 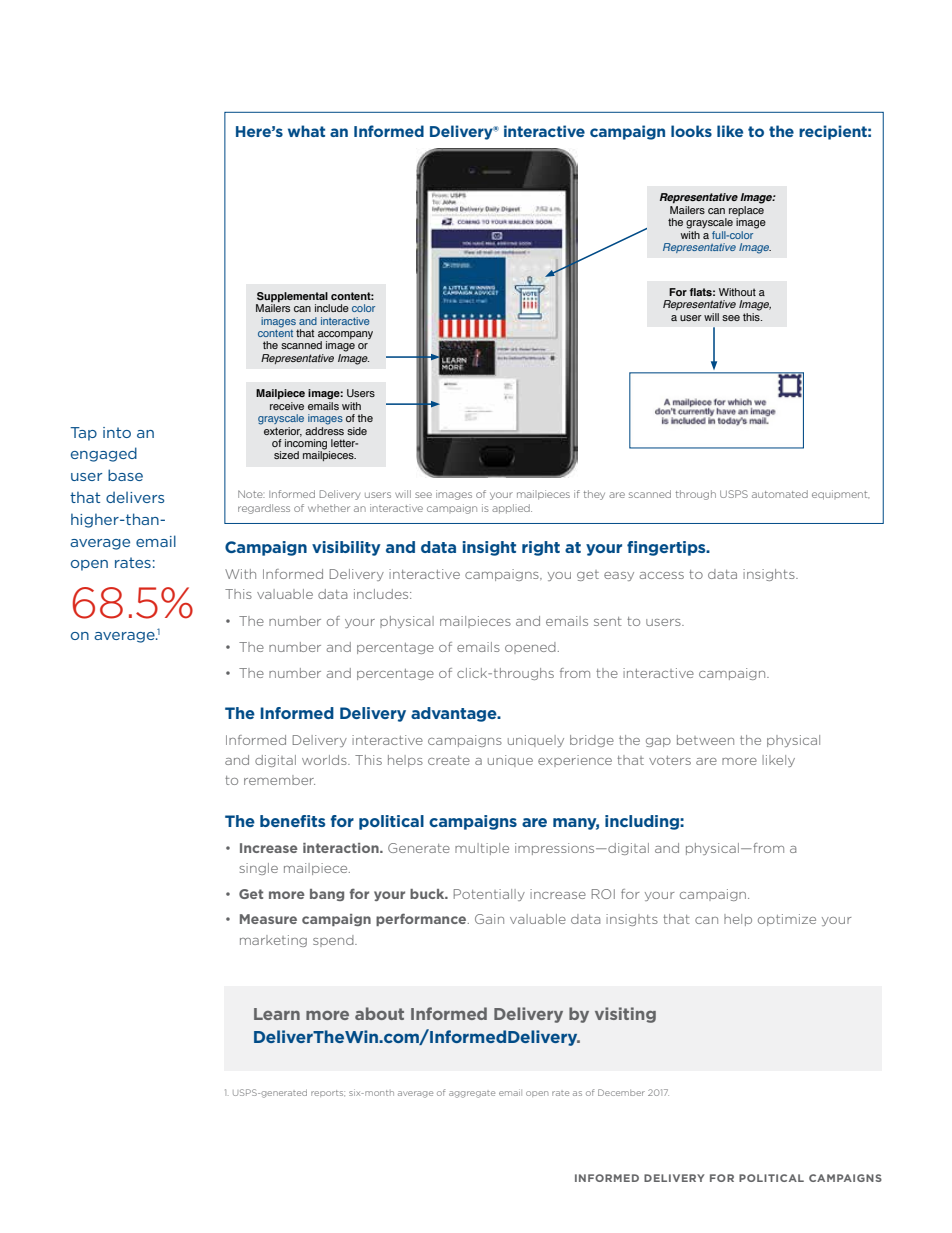 What do you see at coordinates (135, 497) in the document?
I see `delivers` at bounding box center [135, 497].
